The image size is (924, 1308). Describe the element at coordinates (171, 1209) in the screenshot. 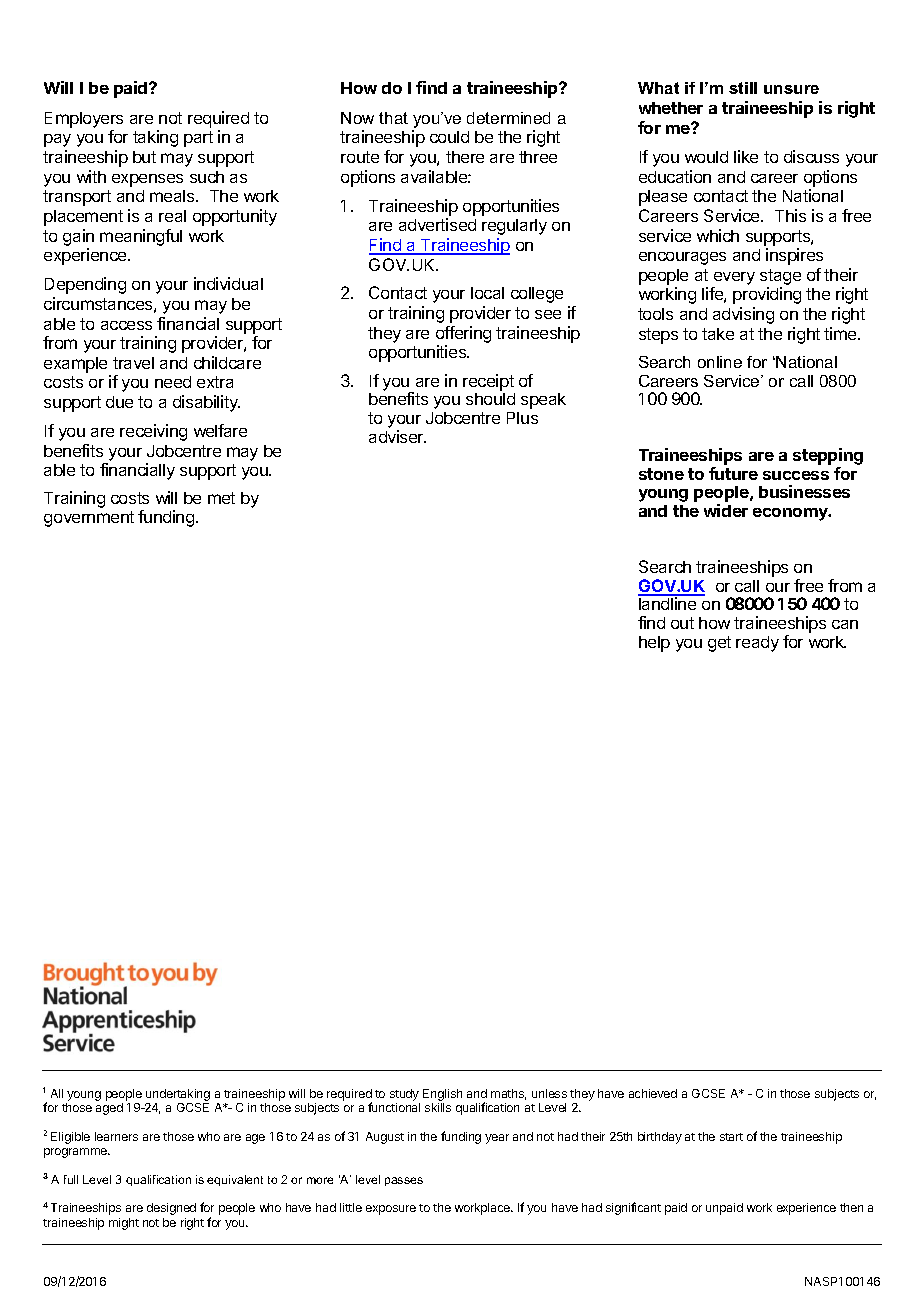

I see `designed` at that location.
